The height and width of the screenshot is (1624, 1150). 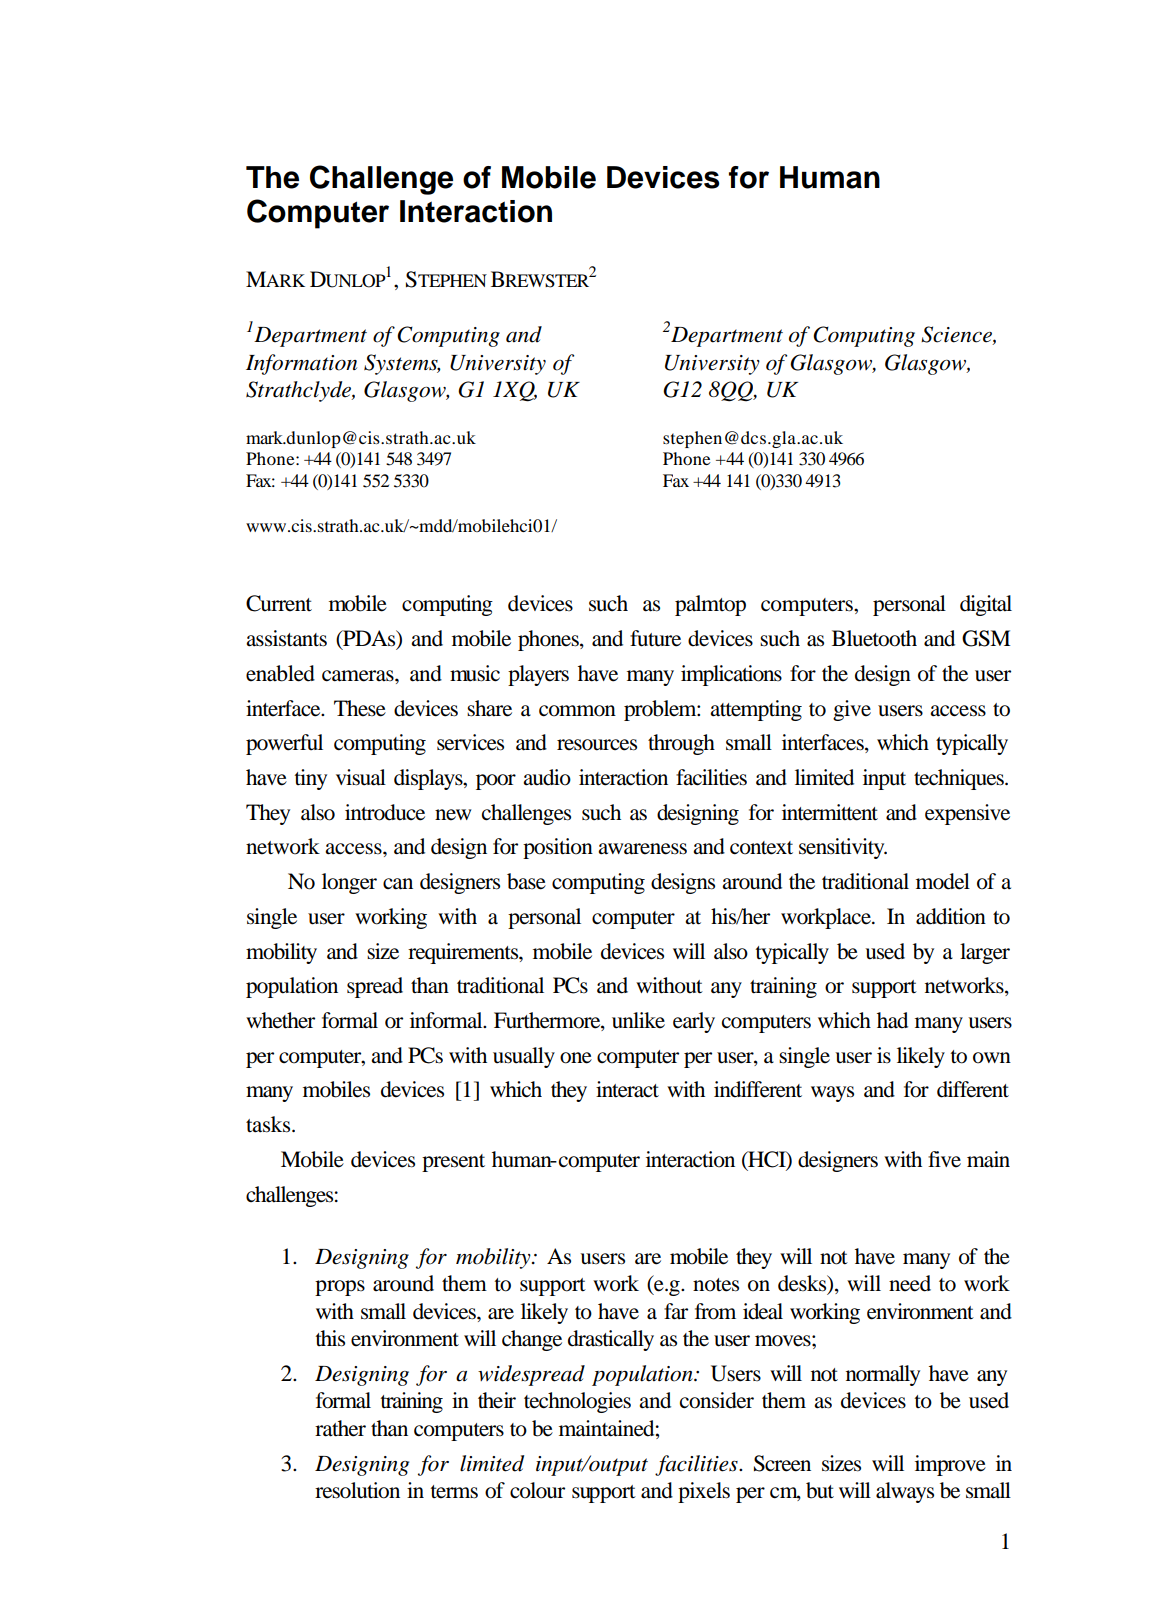 What do you see at coordinates (385, 812) in the screenshot?
I see `introduce` at bounding box center [385, 812].
